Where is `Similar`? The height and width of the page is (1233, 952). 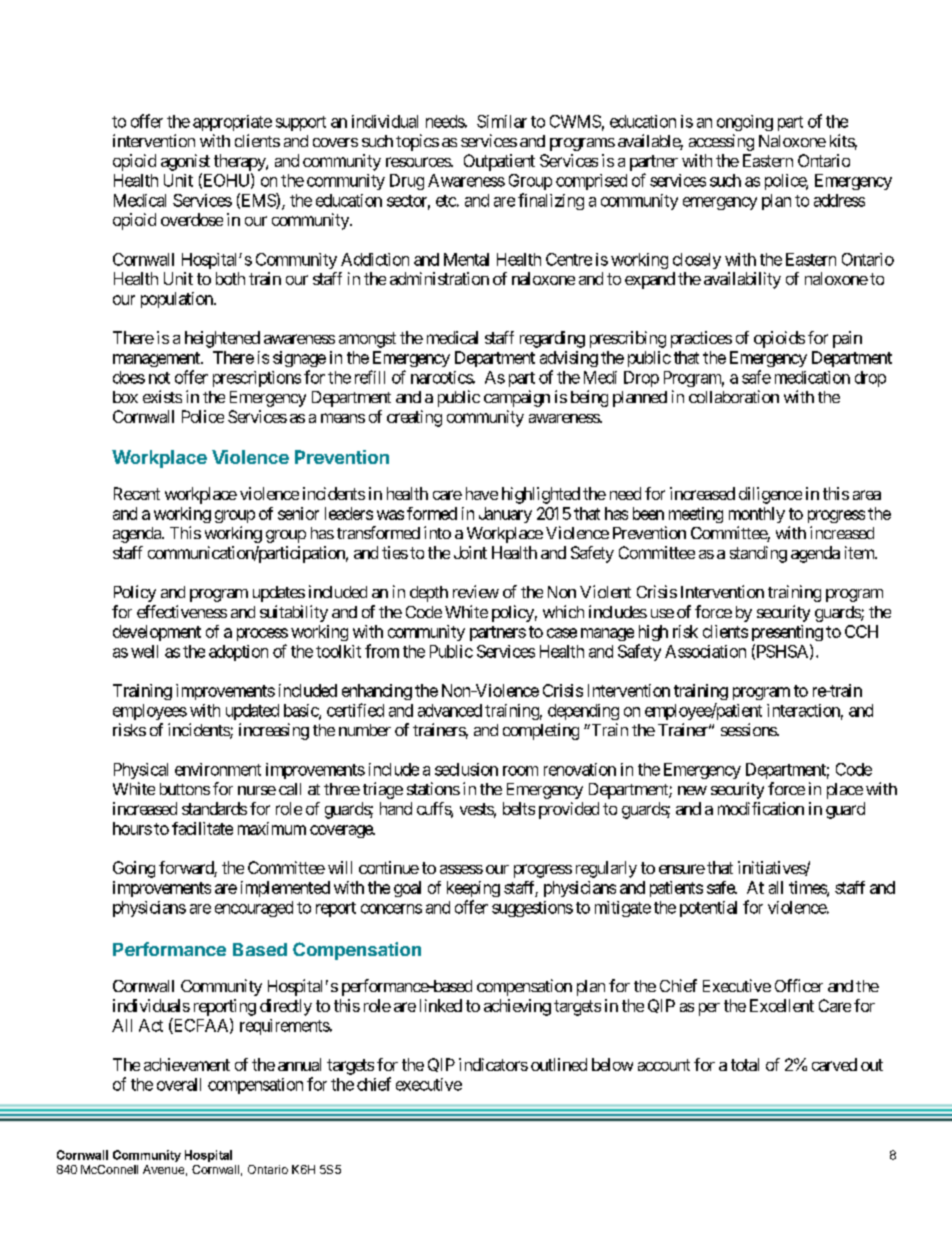
Similar is located at coordinates (502, 121).
